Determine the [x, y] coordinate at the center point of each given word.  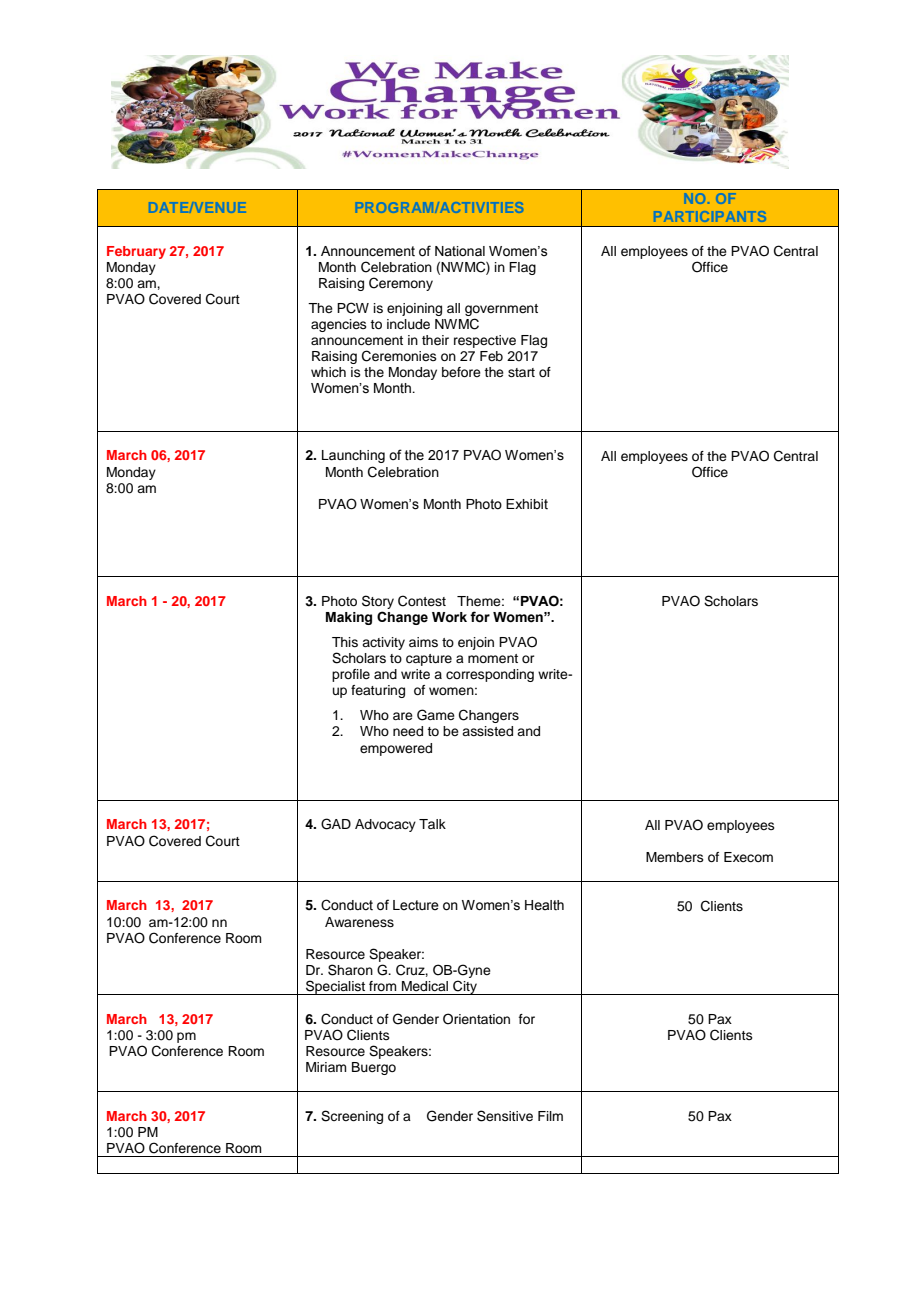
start [521, 372]
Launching [353, 456]
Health [544, 905]
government [501, 310]
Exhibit [527, 504]
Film [550, 1116]
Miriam [326, 1067]
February [136, 252]
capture [429, 660]
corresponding [490, 675]
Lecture [416, 905]
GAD [336, 824]
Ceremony [401, 284]
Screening [352, 1117]
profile [351, 675]
